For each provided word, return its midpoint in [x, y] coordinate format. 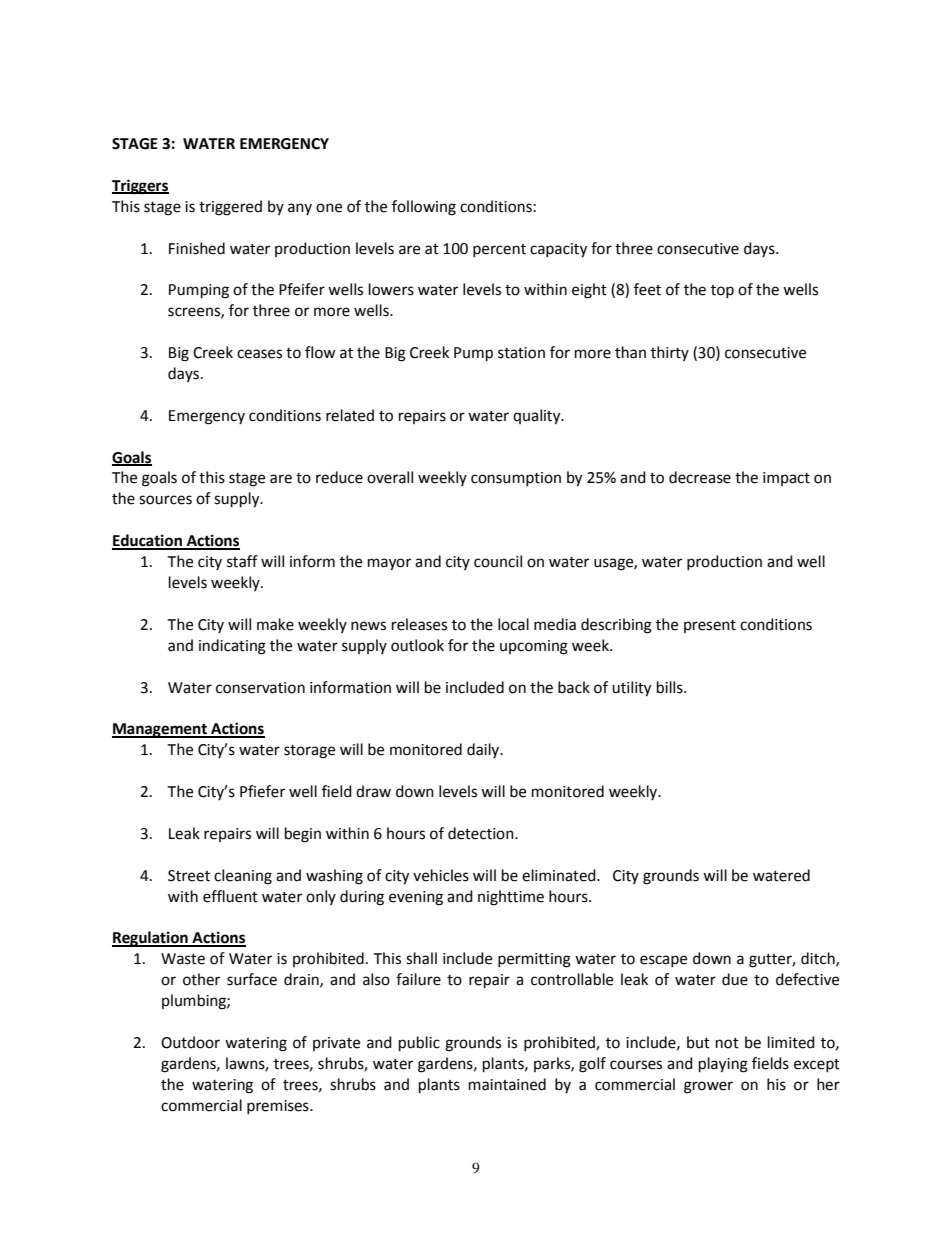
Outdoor [190, 1042]
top [722, 291]
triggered [230, 208]
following [424, 208]
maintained [507, 1084]
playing [723, 1065]
